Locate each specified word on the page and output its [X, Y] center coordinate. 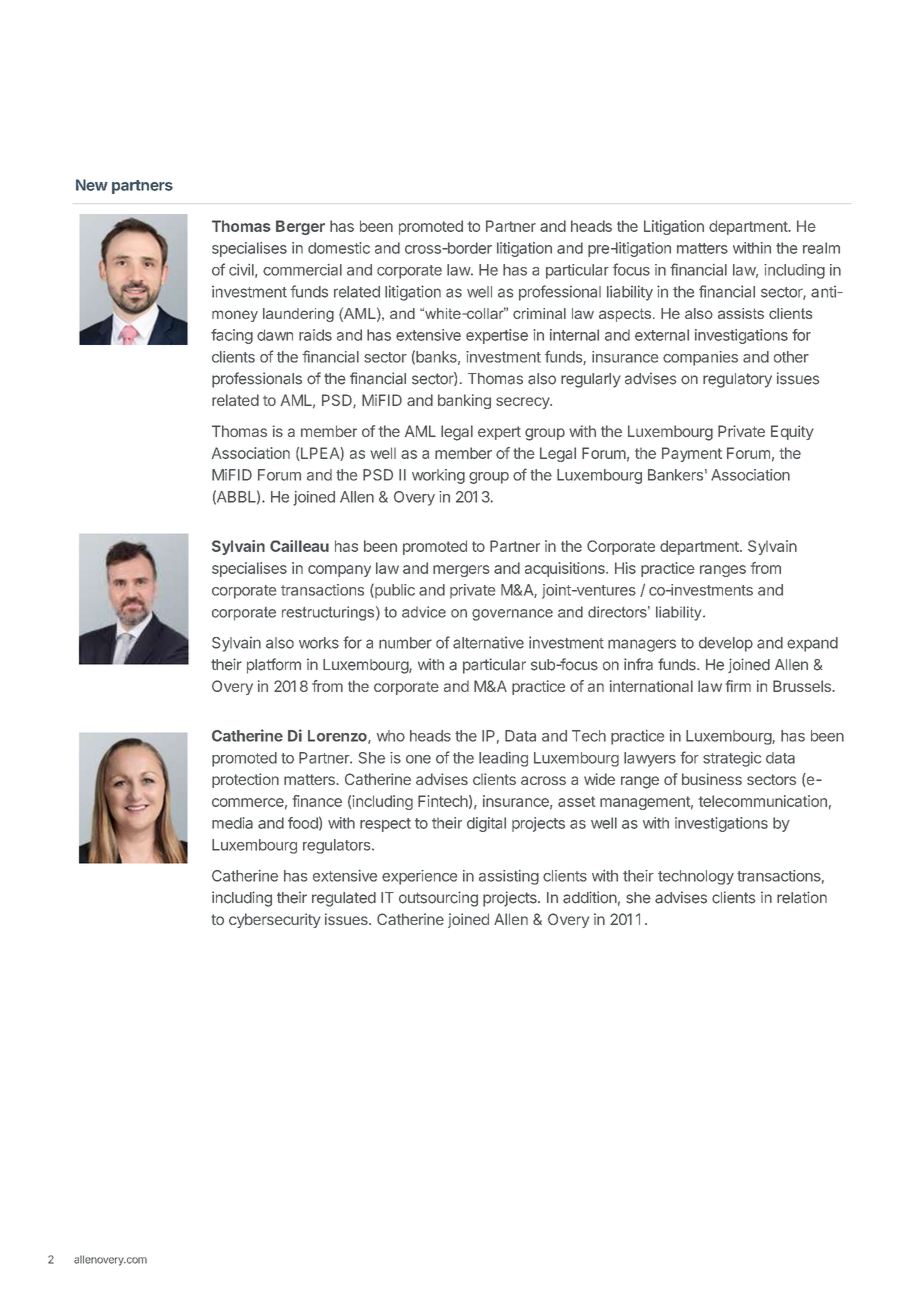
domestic [339, 248]
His [625, 568]
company [339, 571]
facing [232, 336]
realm [821, 248]
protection [245, 780]
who [391, 736]
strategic [732, 759]
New [92, 185]
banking [464, 401]
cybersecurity [275, 920]
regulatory [737, 380]
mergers [461, 571]
